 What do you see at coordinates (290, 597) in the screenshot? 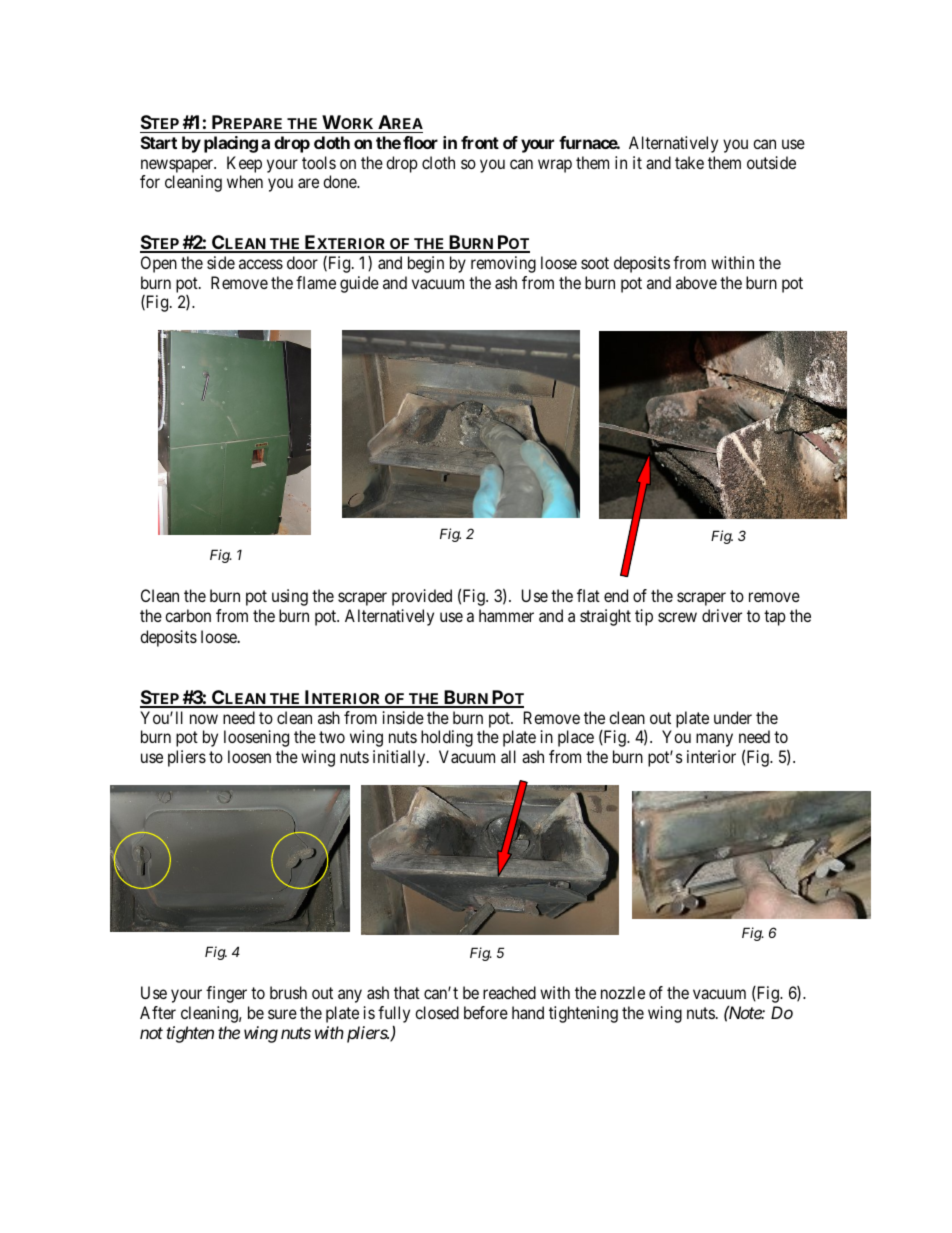
I see `using` at bounding box center [290, 597].
